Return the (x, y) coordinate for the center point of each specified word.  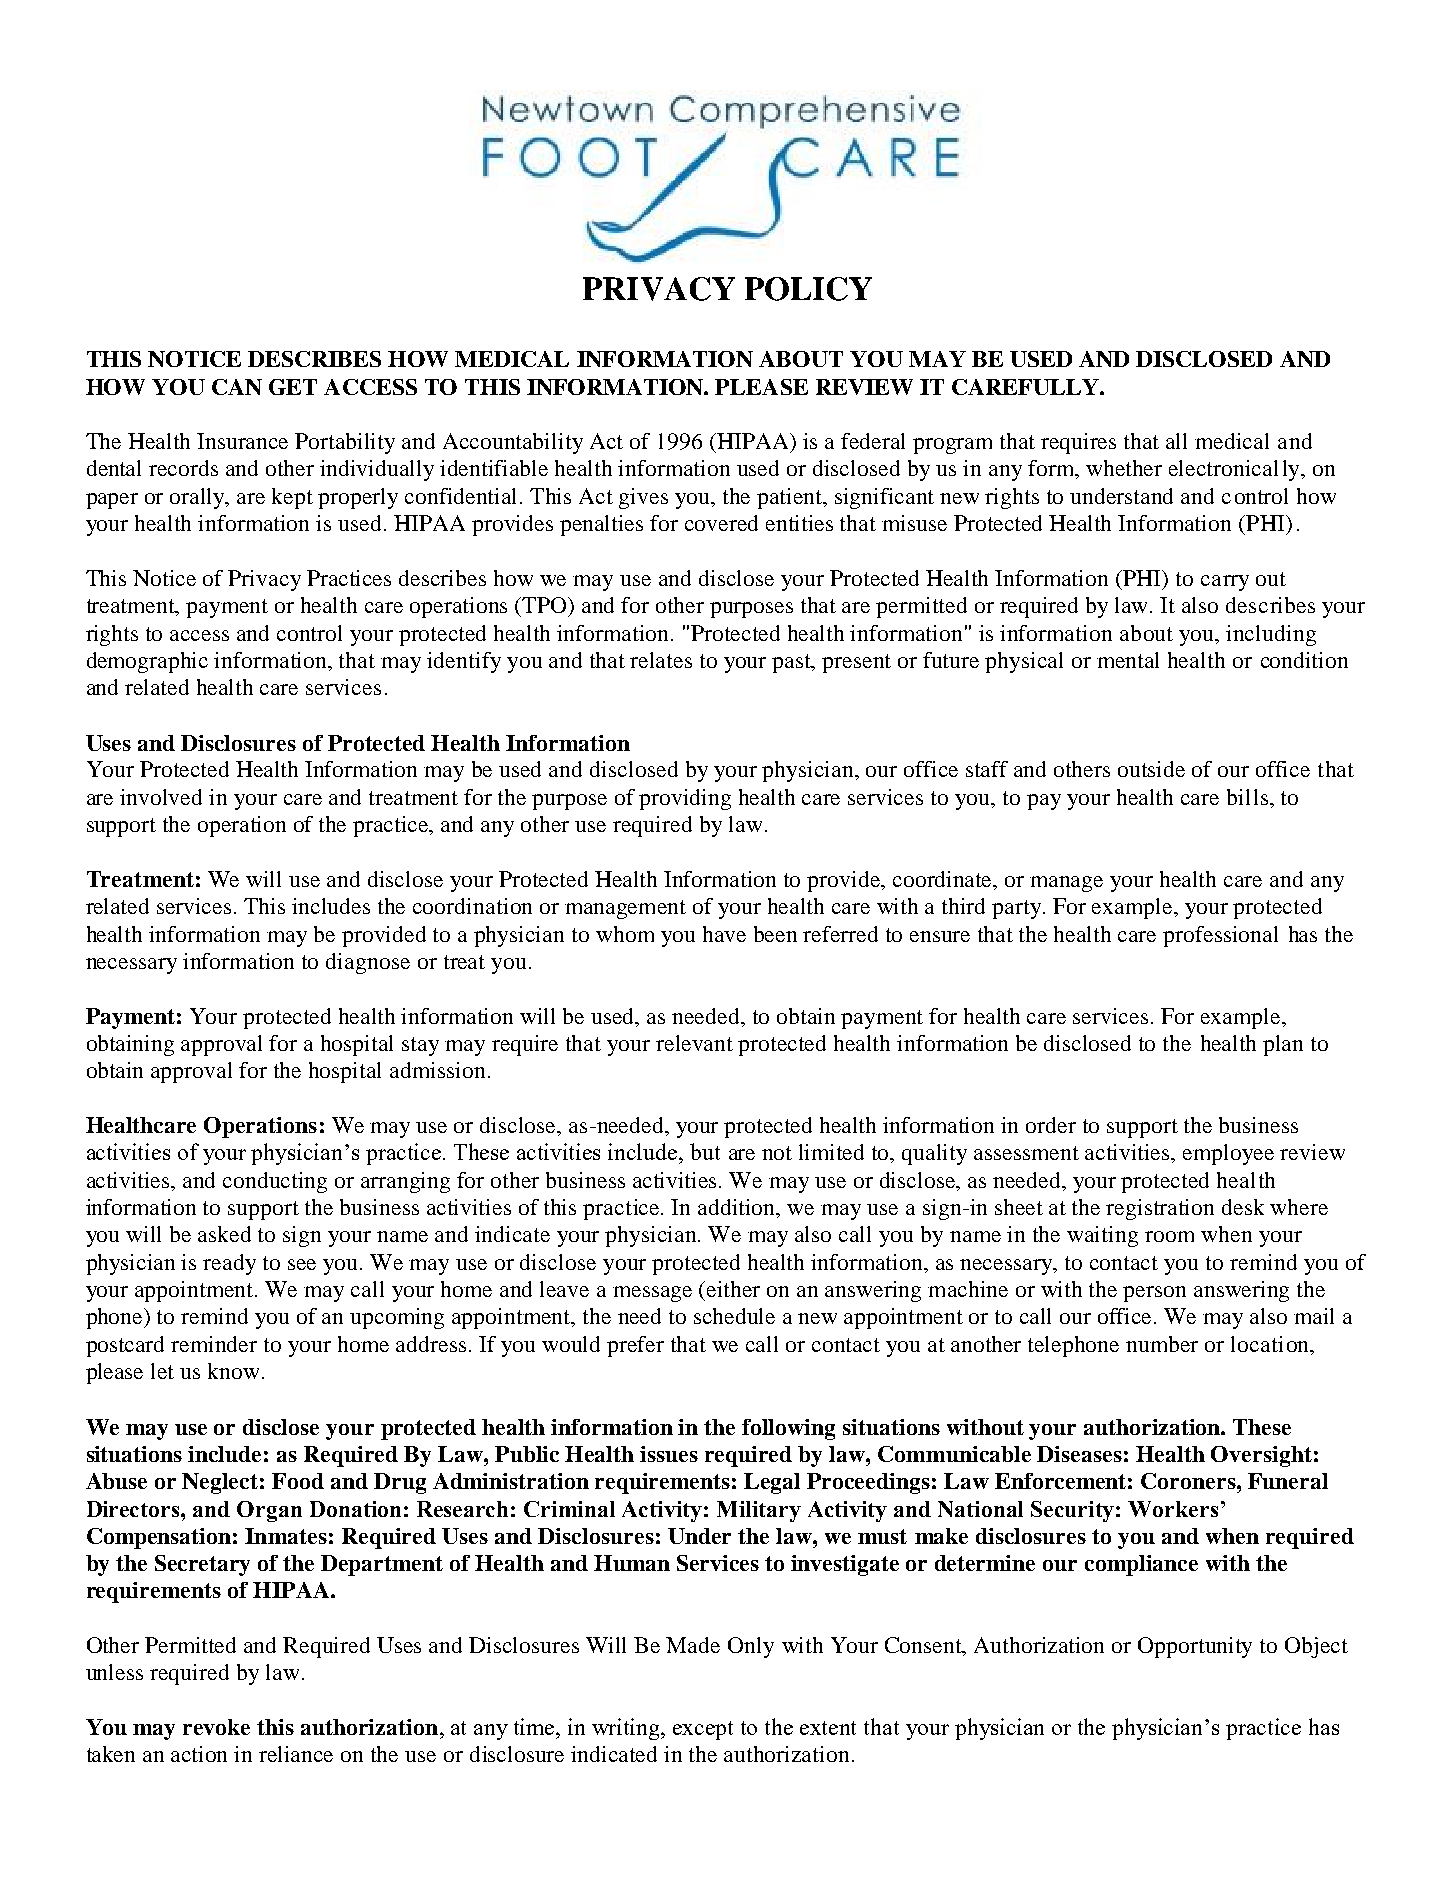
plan (1283, 1045)
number (1162, 1344)
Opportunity (1195, 1647)
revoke (216, 1727)
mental (1128, 660)
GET (293, 387)
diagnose (368, 963)
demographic (147, 662)
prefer (635, 1346)
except (703, 1730)
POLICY (808, 289)
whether (1124, 468)
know (233, 1371)
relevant (694, 1043)
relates (661, 660)
